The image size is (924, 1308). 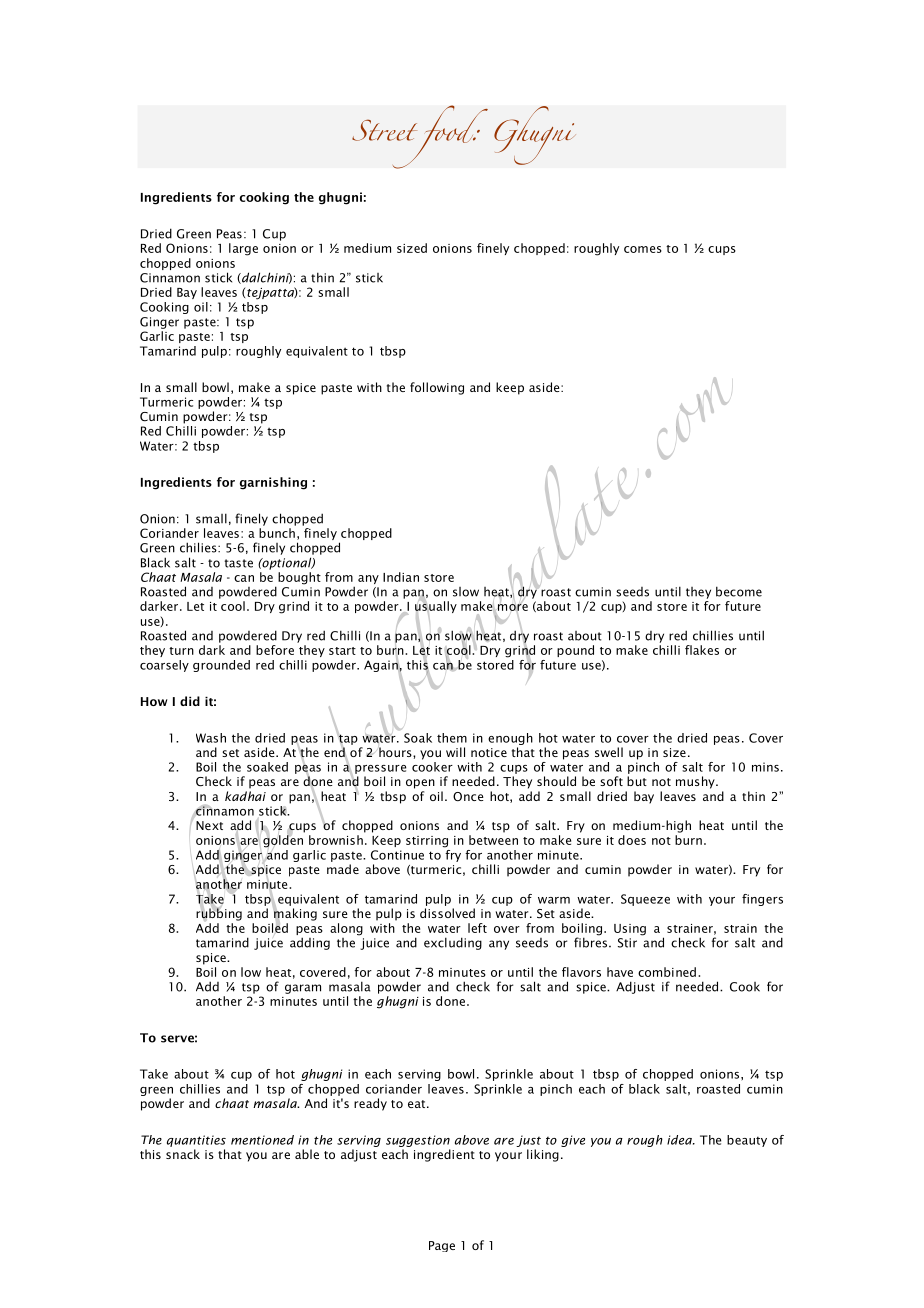 I want to click on comes, so click(x=643, y=249).
